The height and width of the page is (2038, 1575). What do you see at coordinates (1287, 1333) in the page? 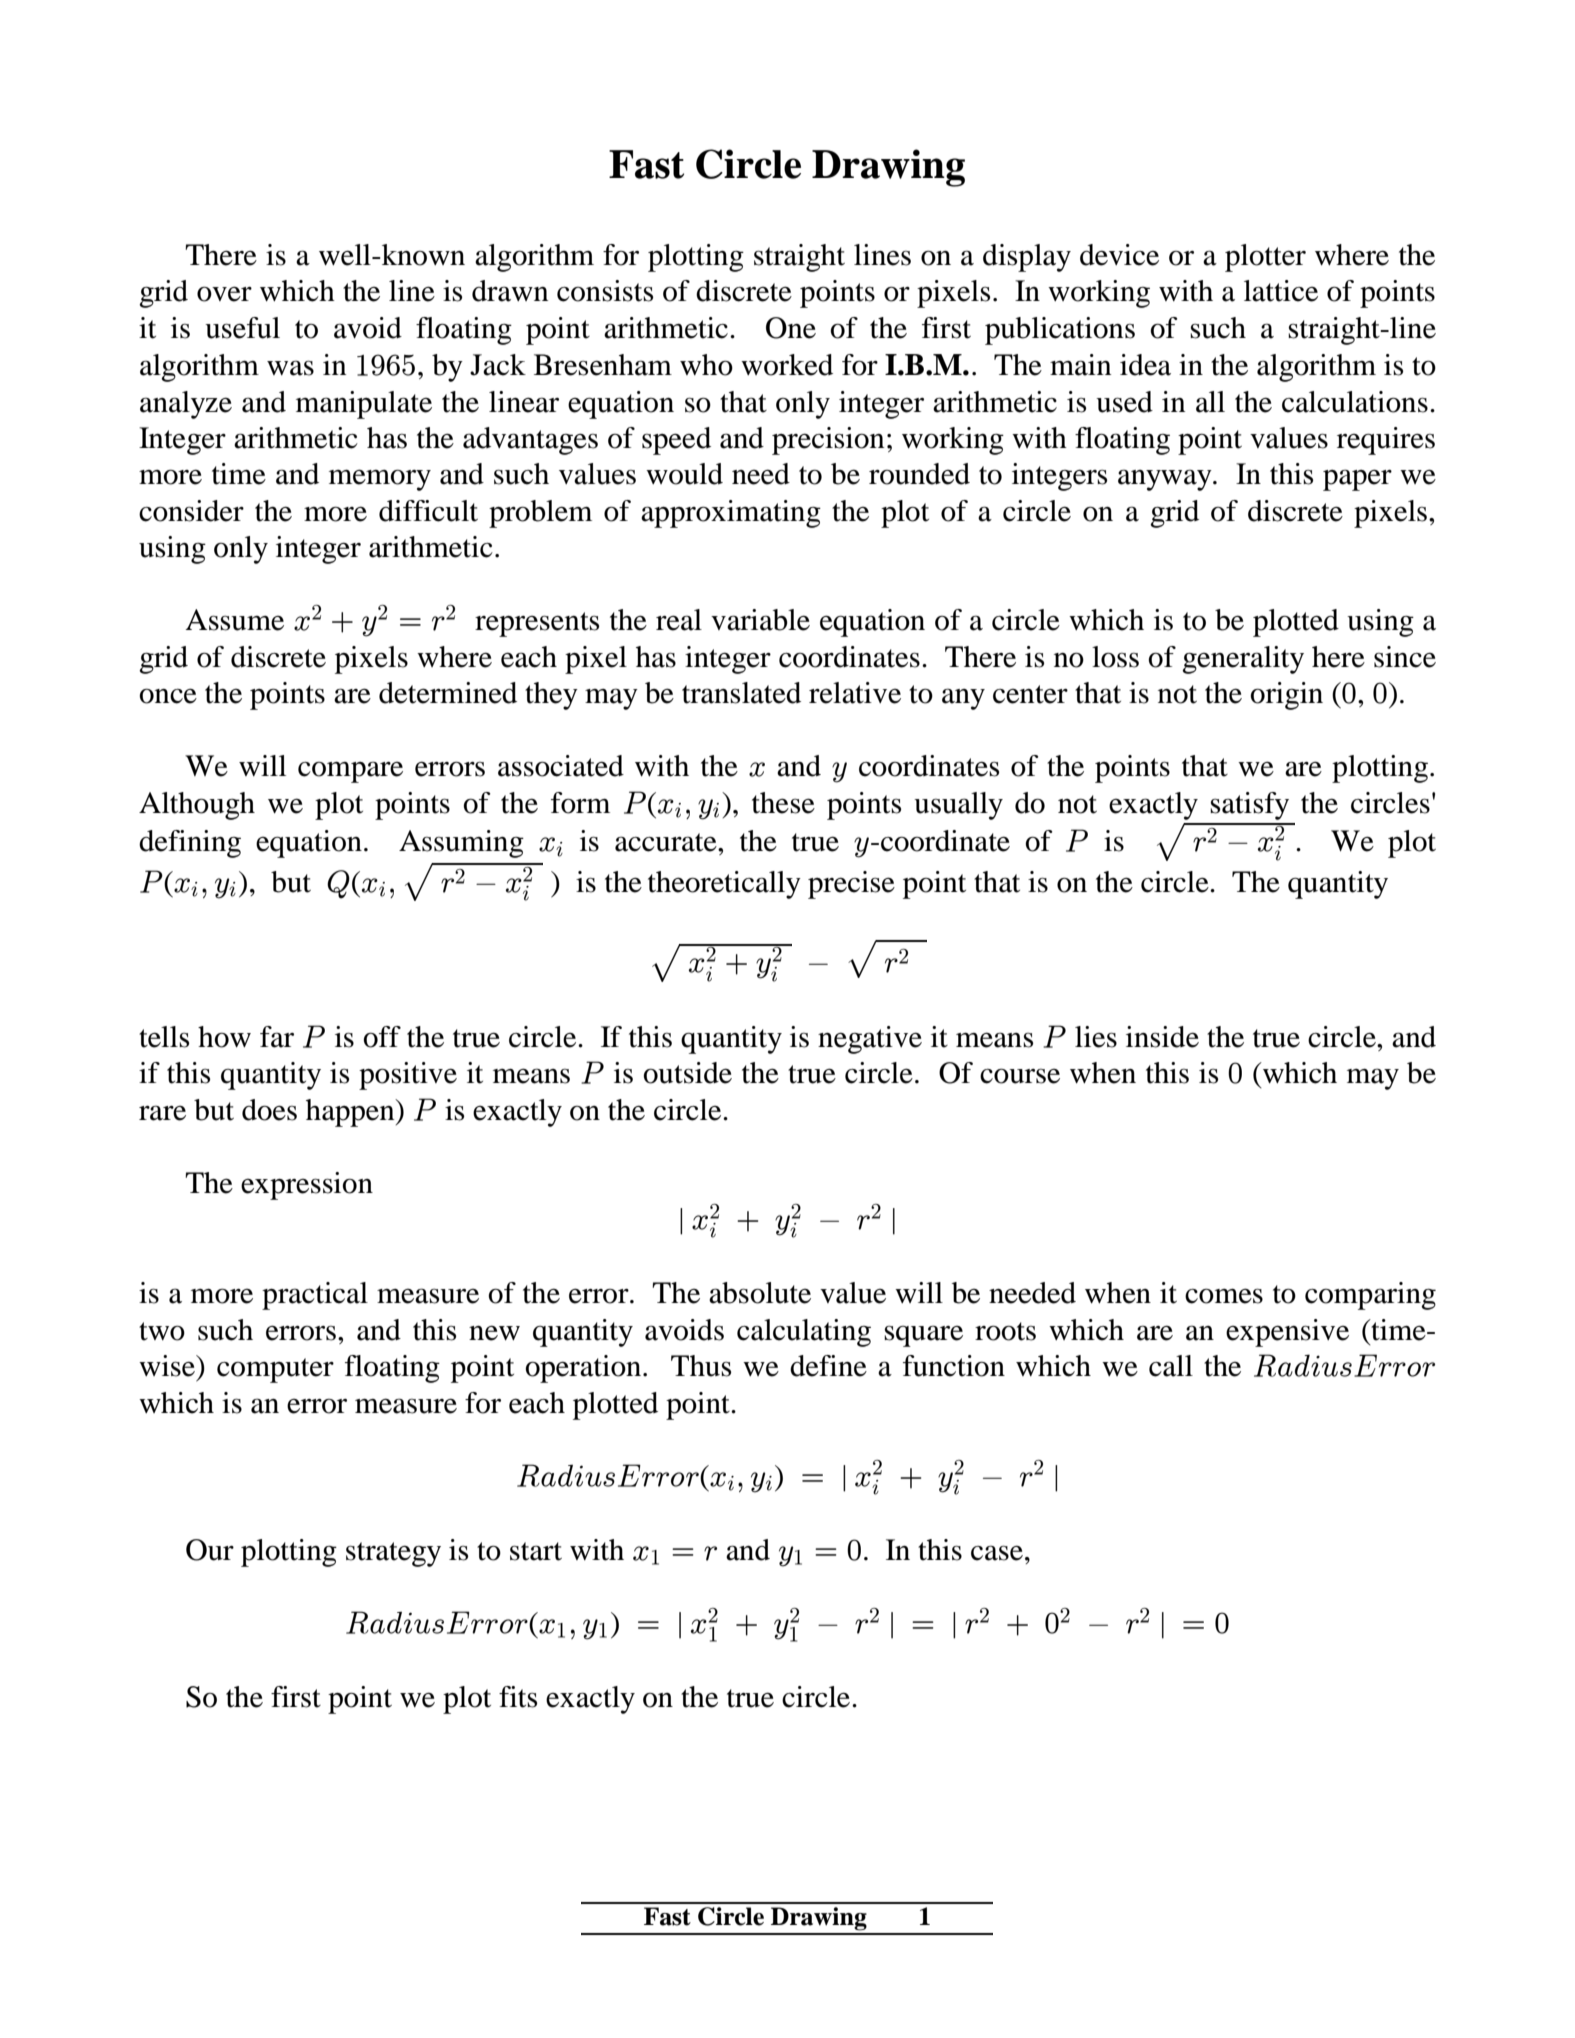
I see `expensive` at bounding box center [1287, 1333].
